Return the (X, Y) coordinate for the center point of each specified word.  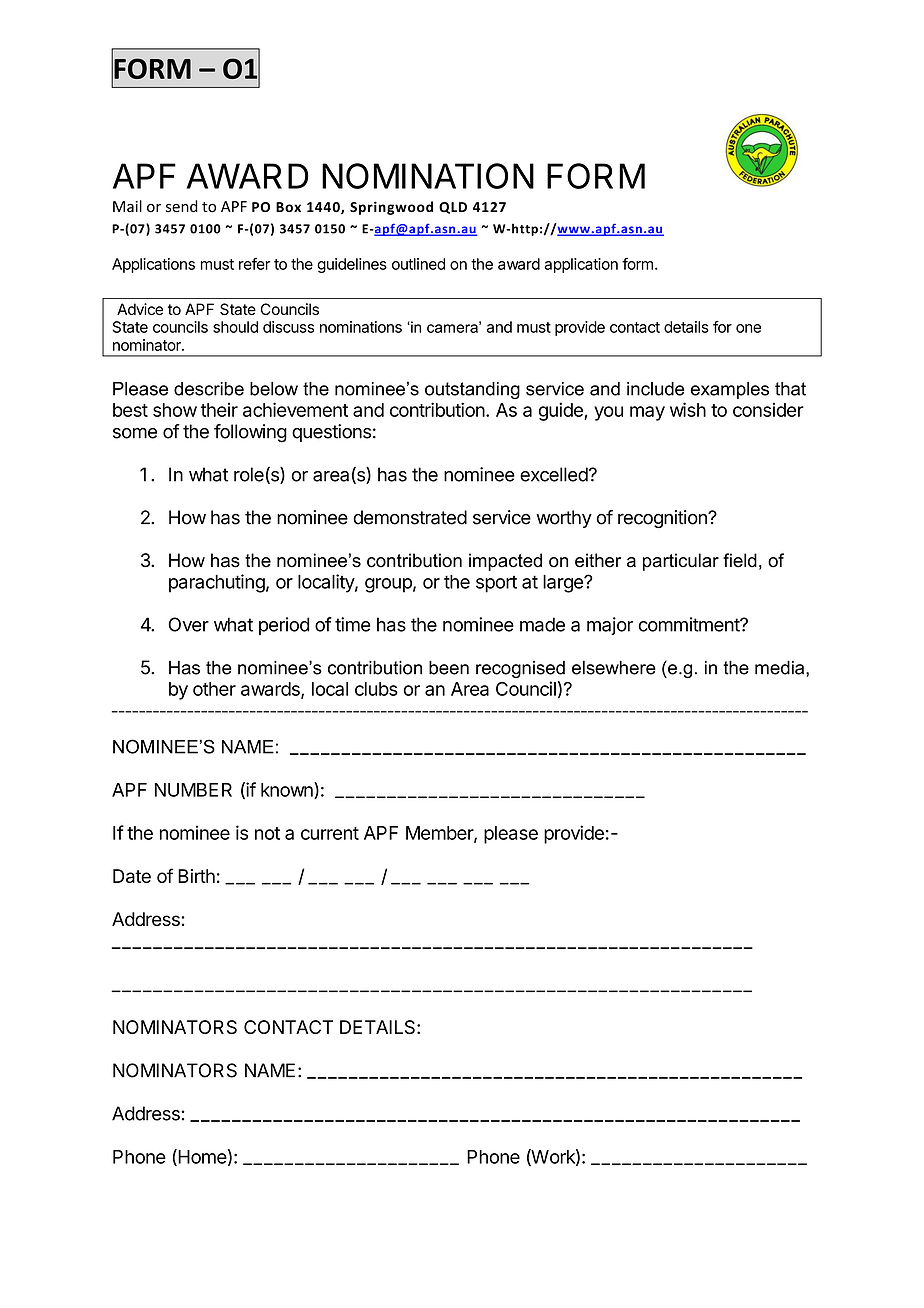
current (330, 833)
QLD (453, 208)
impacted (505, 562)
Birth (196, 876)
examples (730, 390)
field (740, 560)
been (449, 667)
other (214, 689)
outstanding (472, 390)
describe (209, 389)
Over (188, 624)
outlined (418, 264)
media (781, 668)
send (182, 206)
